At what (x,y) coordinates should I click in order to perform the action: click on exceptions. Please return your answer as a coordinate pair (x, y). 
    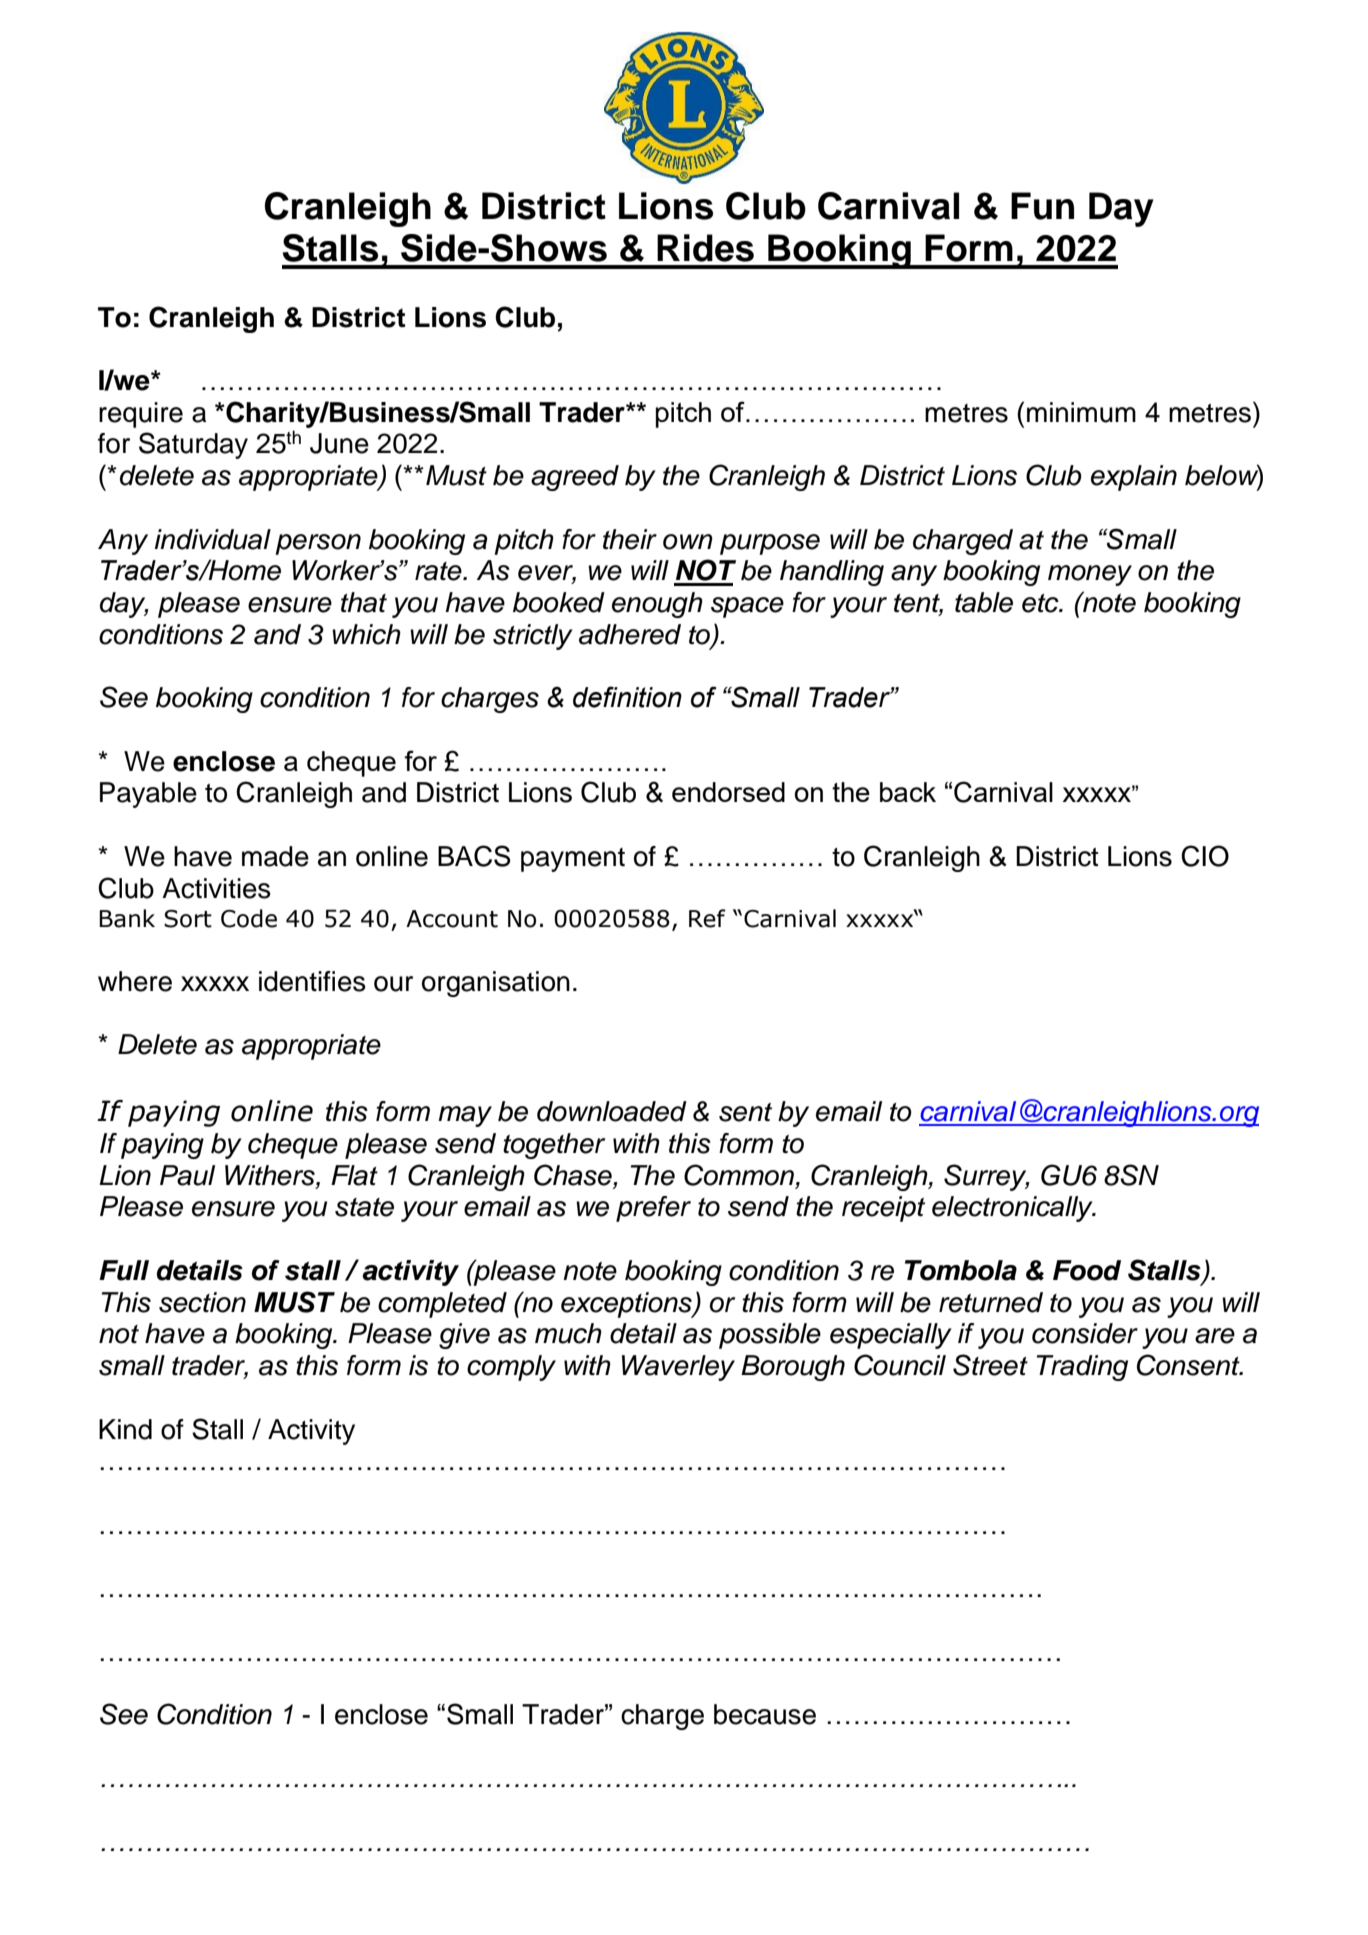
    Looking at the image, I should click on (627, 1305).
